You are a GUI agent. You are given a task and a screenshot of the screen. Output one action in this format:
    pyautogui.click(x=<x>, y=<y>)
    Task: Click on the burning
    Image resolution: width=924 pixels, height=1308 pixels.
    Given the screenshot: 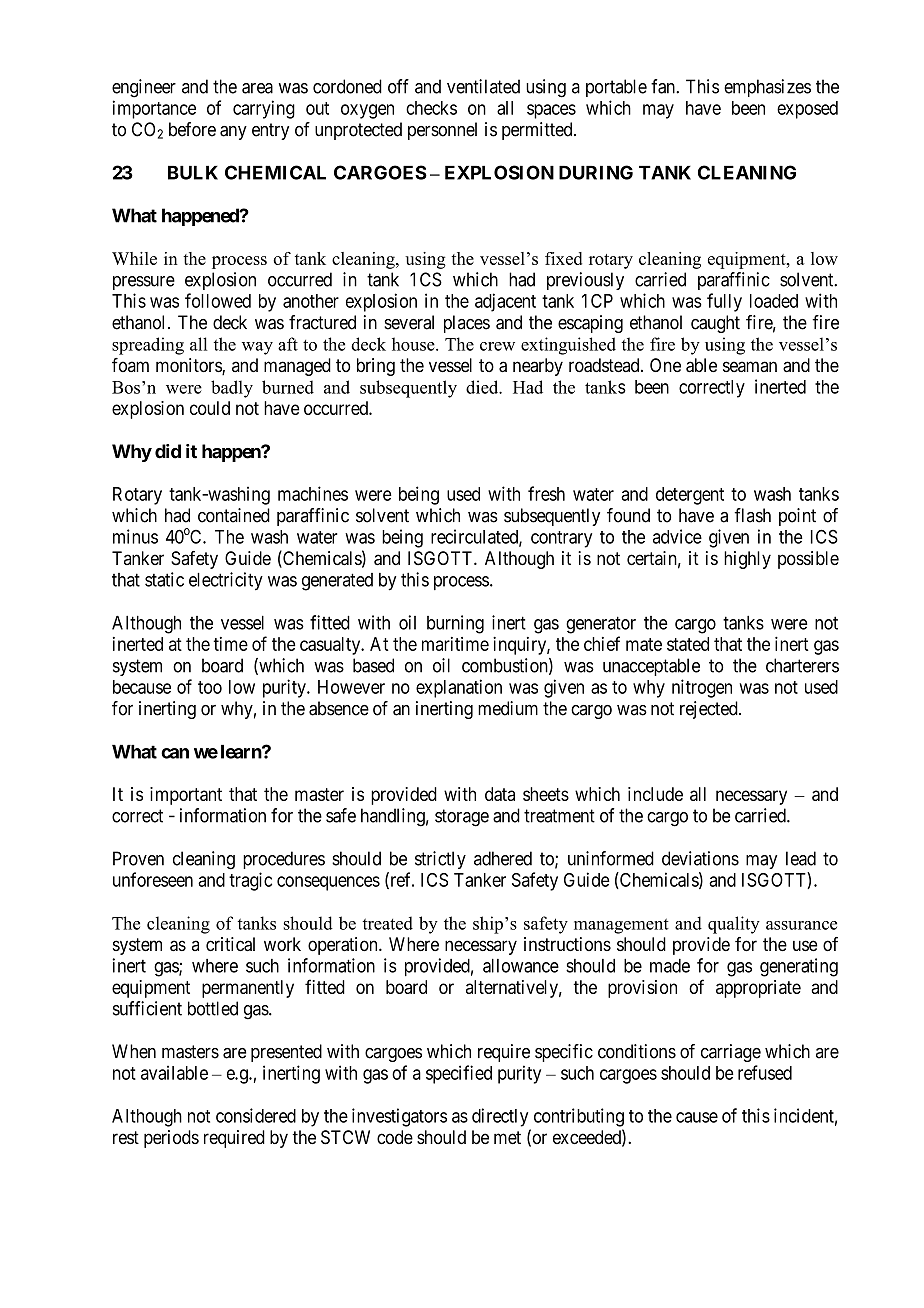 What is the action you would take?
    pyautogui.click(x=455, y=624)
